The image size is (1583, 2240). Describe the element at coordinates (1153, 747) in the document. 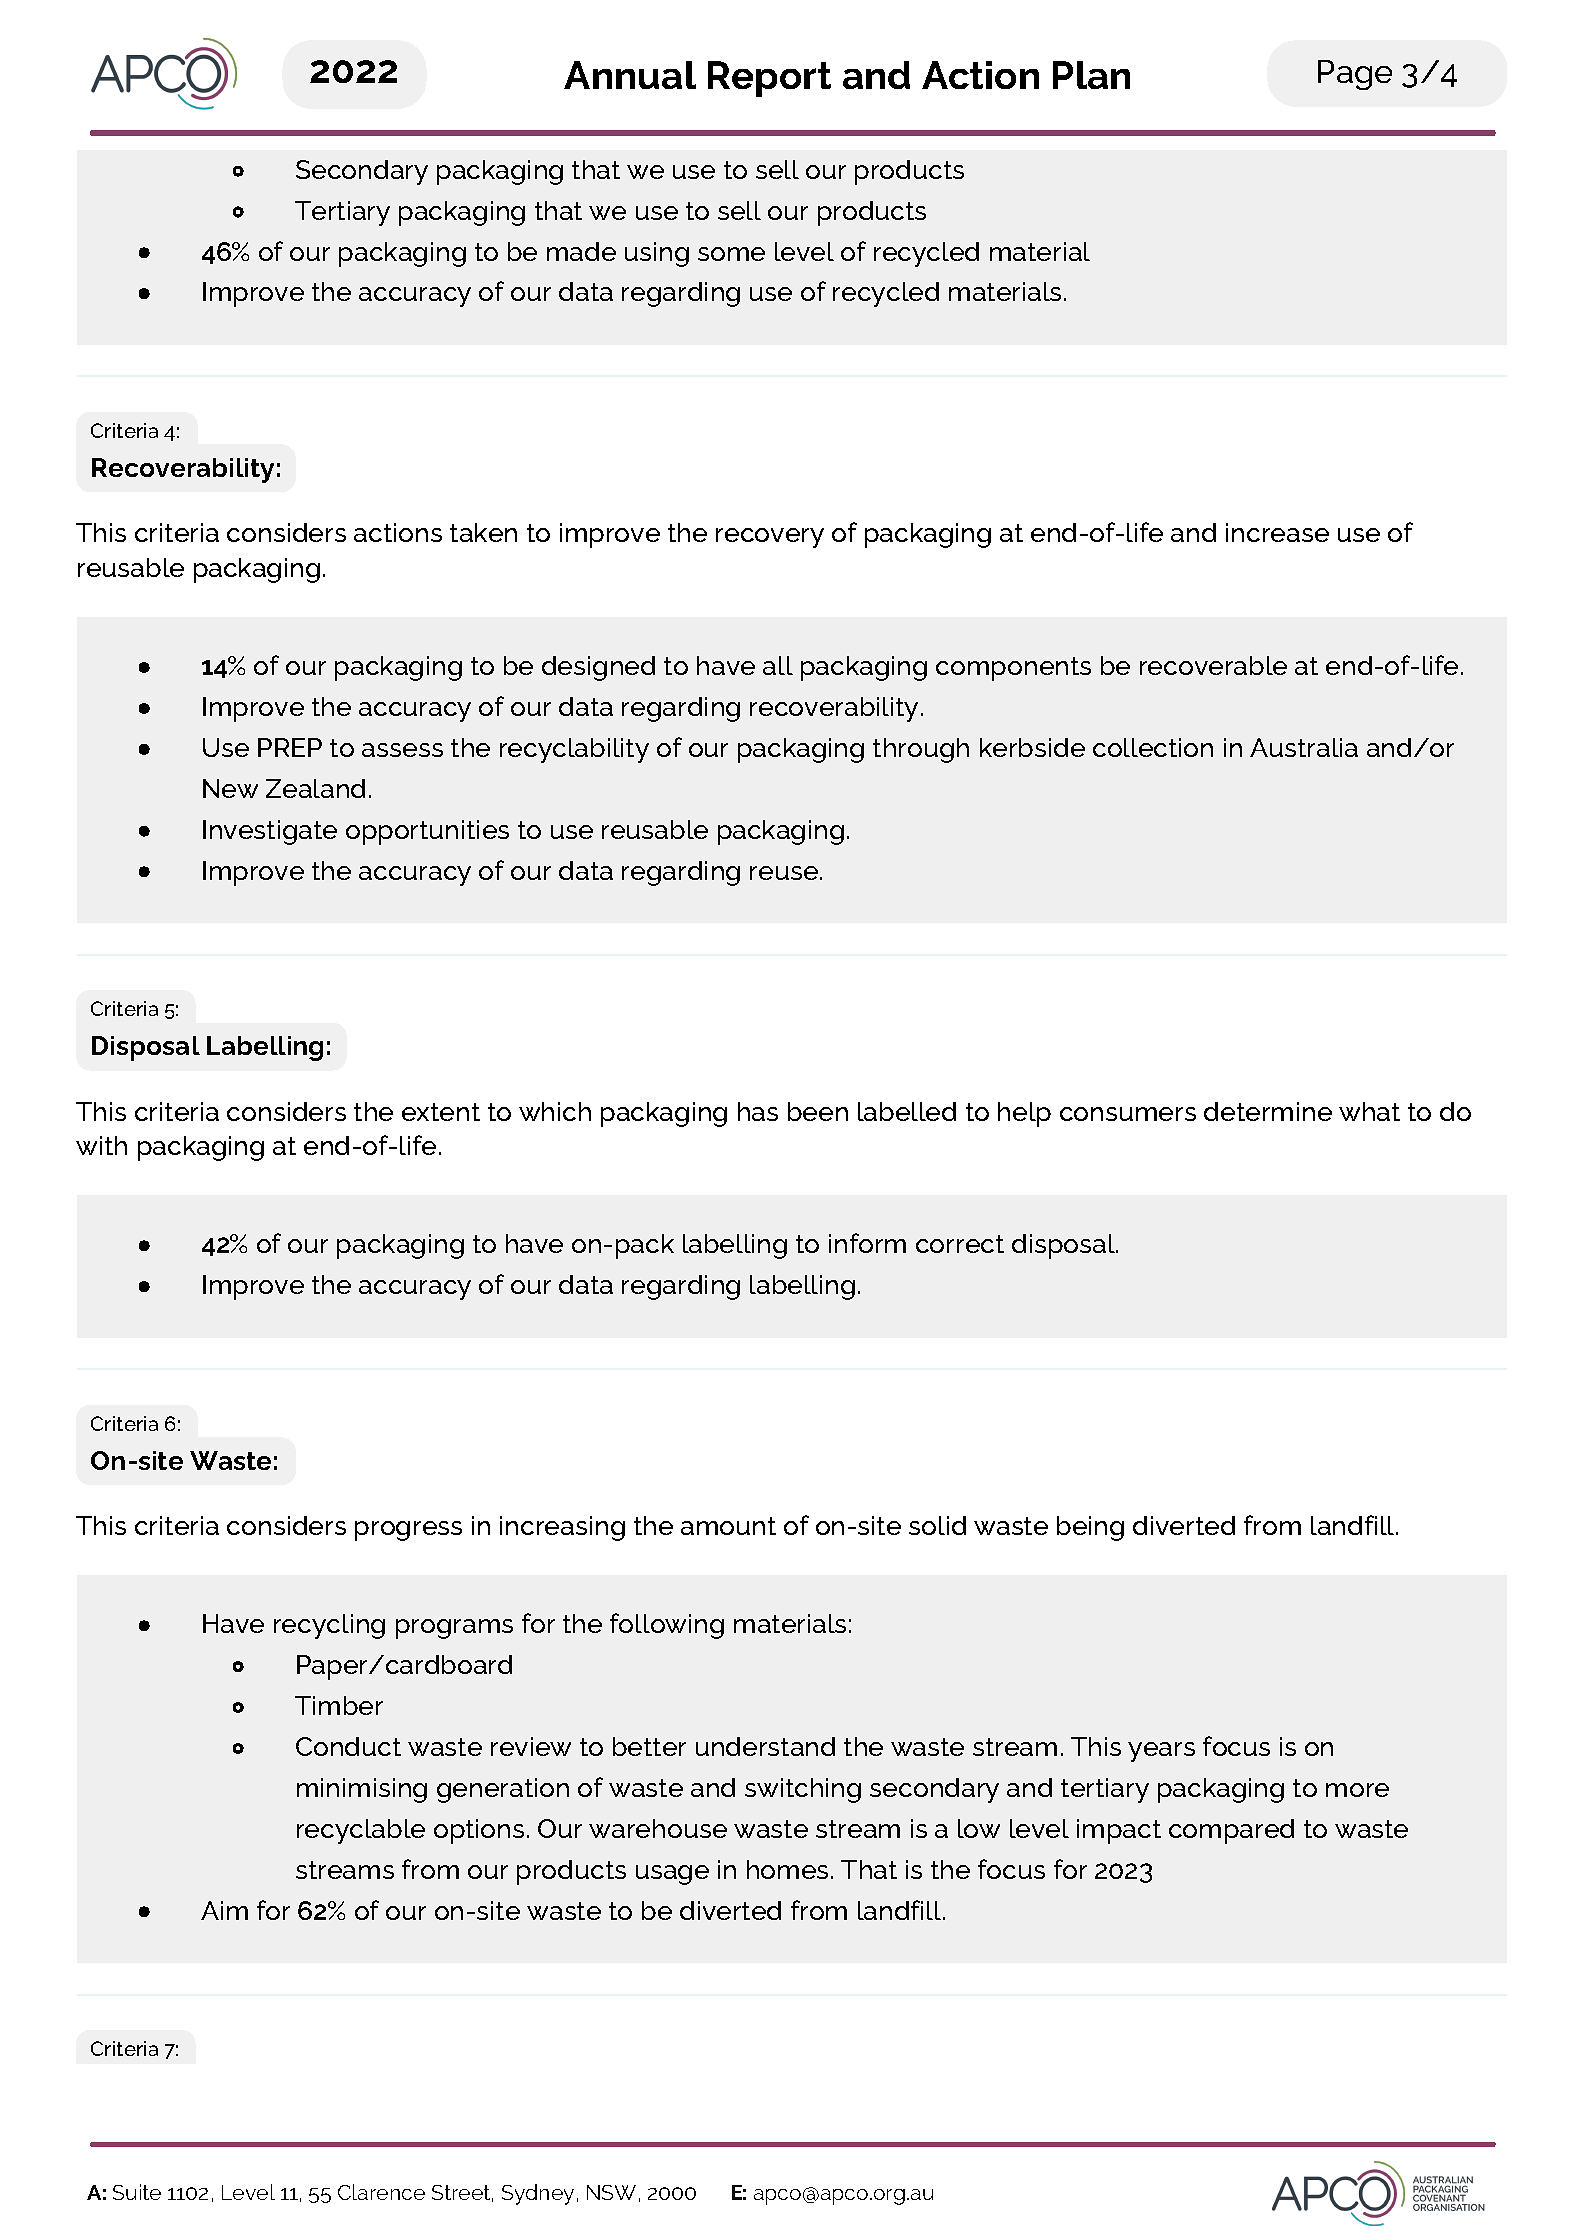

I see `collection` at that location.
